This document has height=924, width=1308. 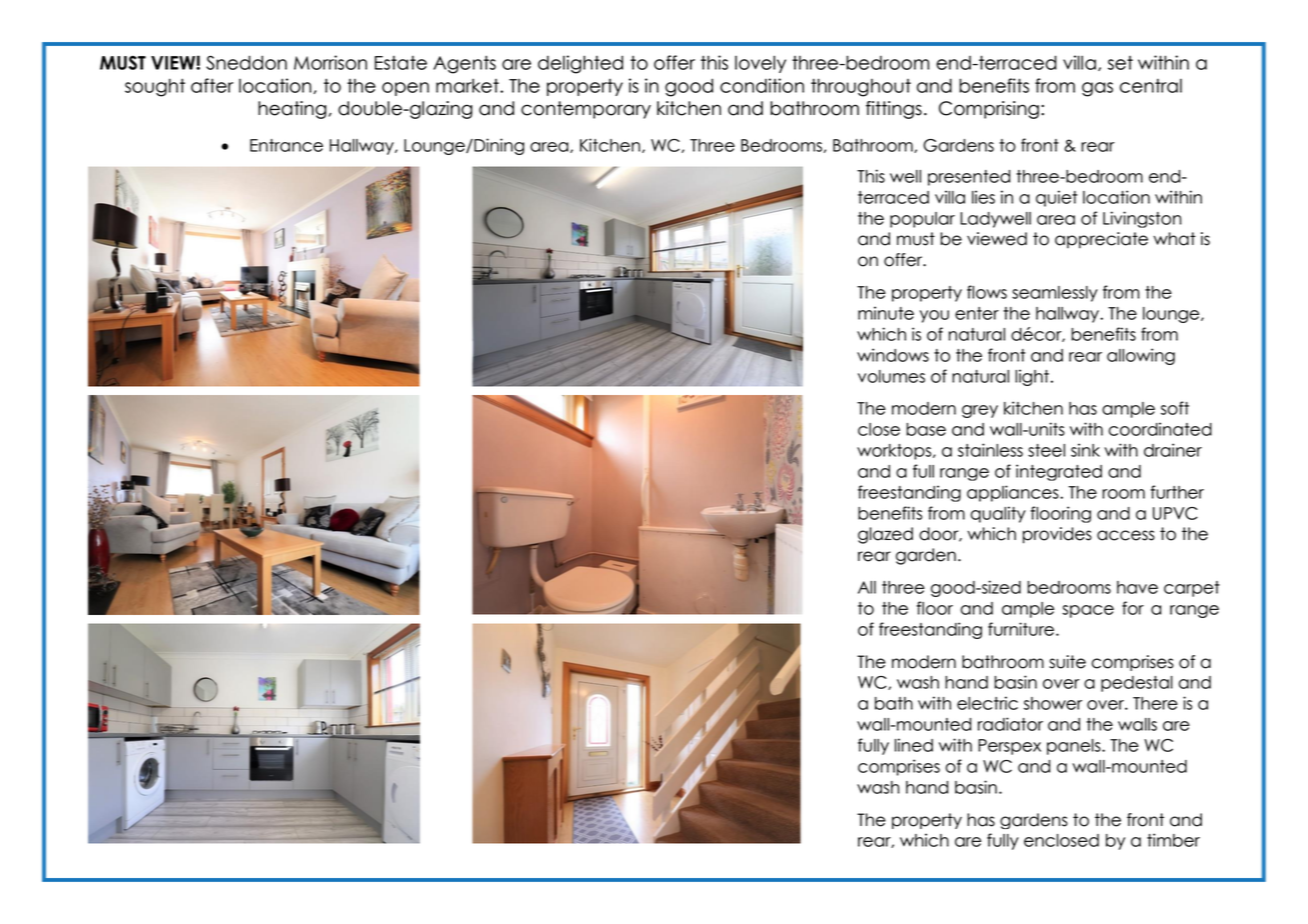 What do you see at coordinates (762, 85) in the document?
I see `condition` at bounding box center [762, 85].
